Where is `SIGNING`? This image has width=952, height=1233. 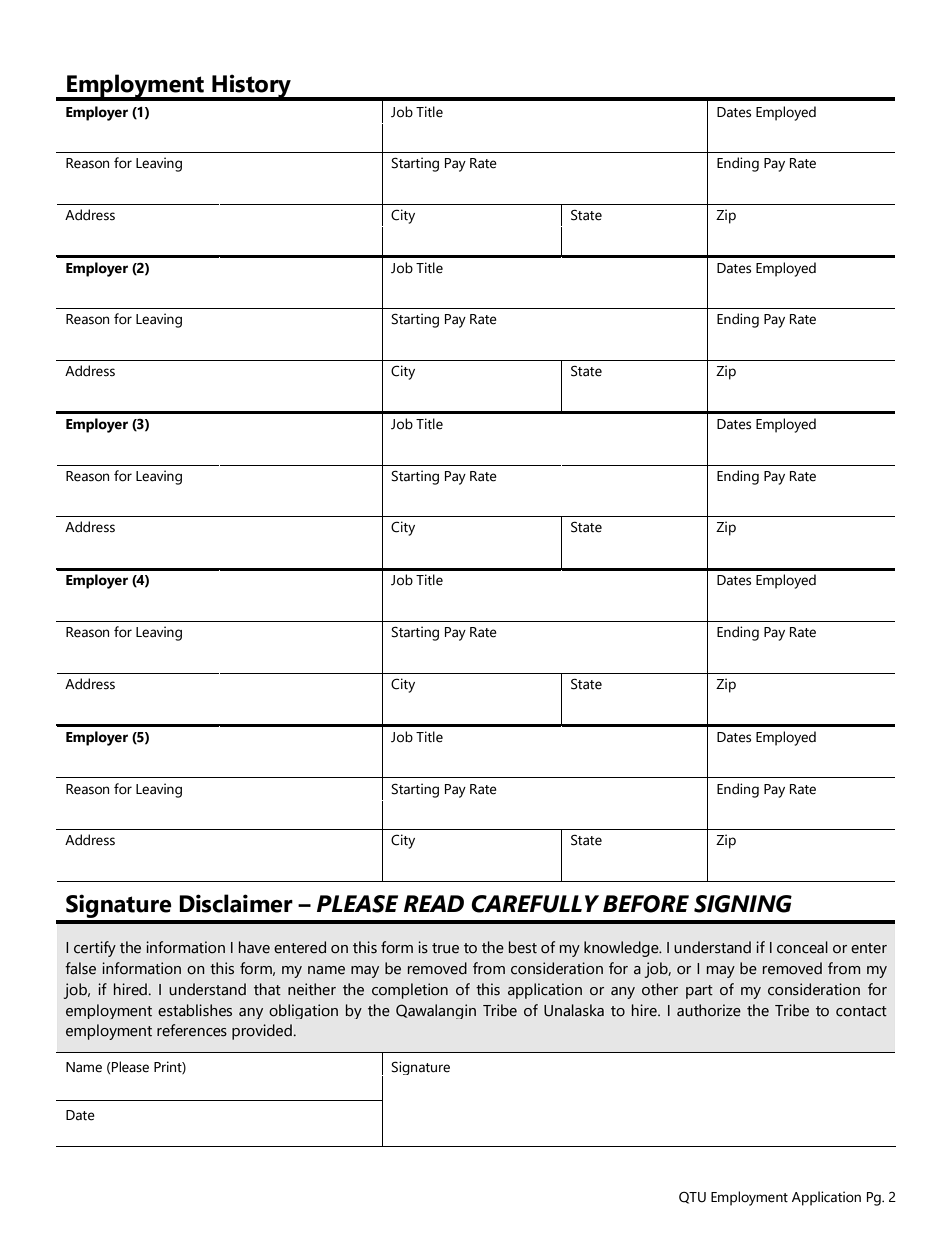
SIGNING is located at coordinates (743, 904).
